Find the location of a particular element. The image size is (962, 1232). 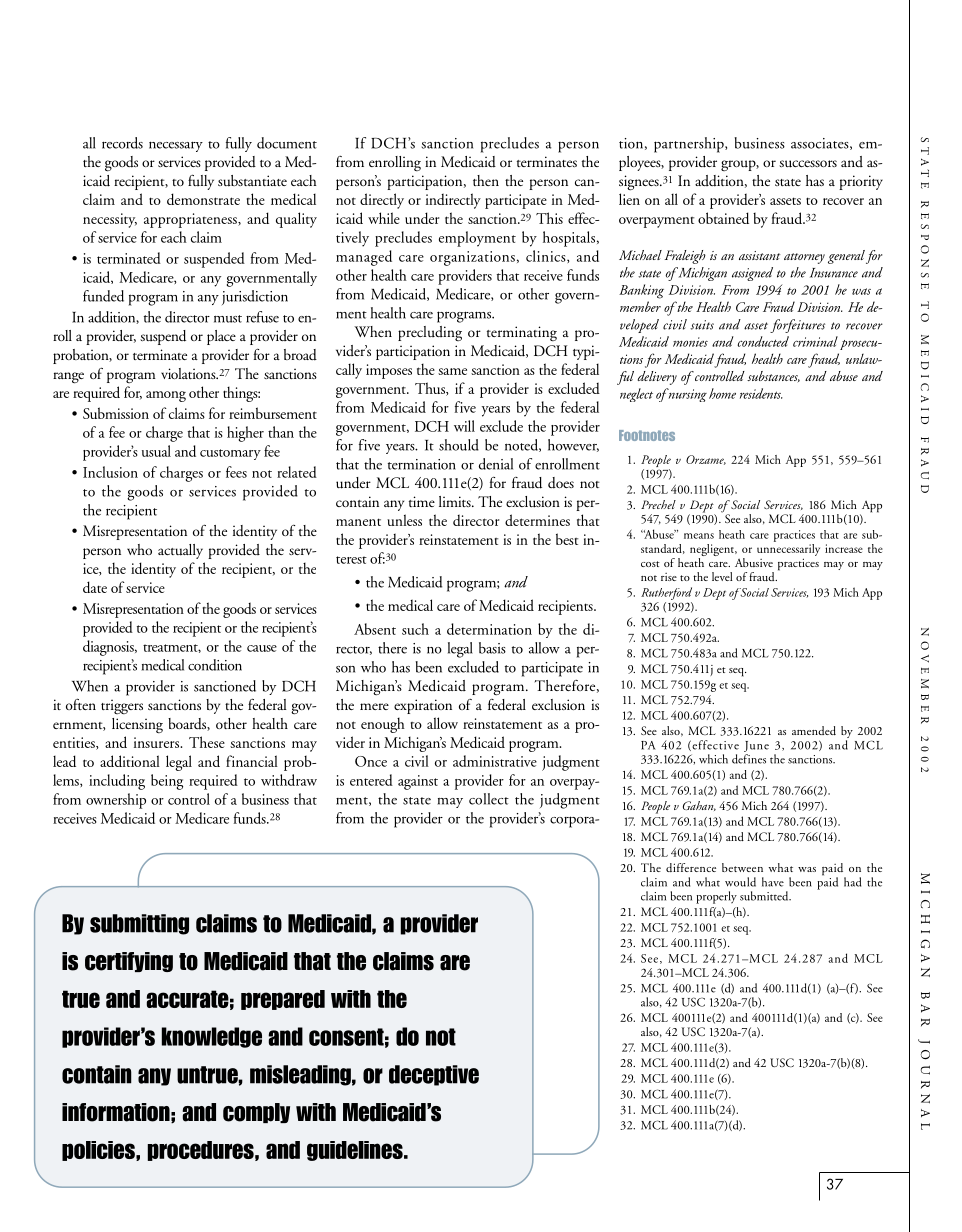

successors is located at coordinates (808, 164).
